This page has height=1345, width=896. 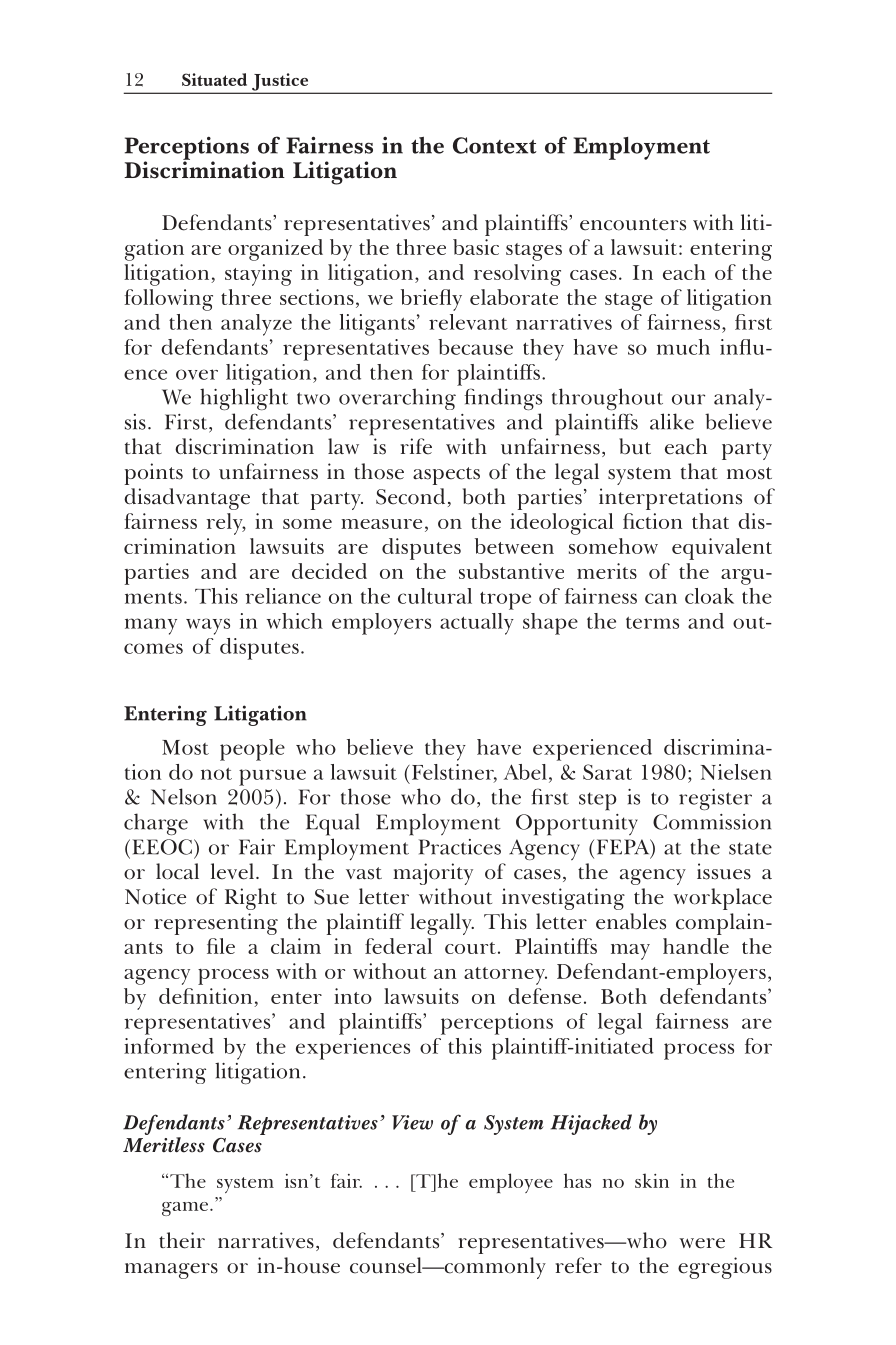 What do you see at coordinates (511, 1183) in the page?
I see `employee` at bounding box center [511, 1183].
